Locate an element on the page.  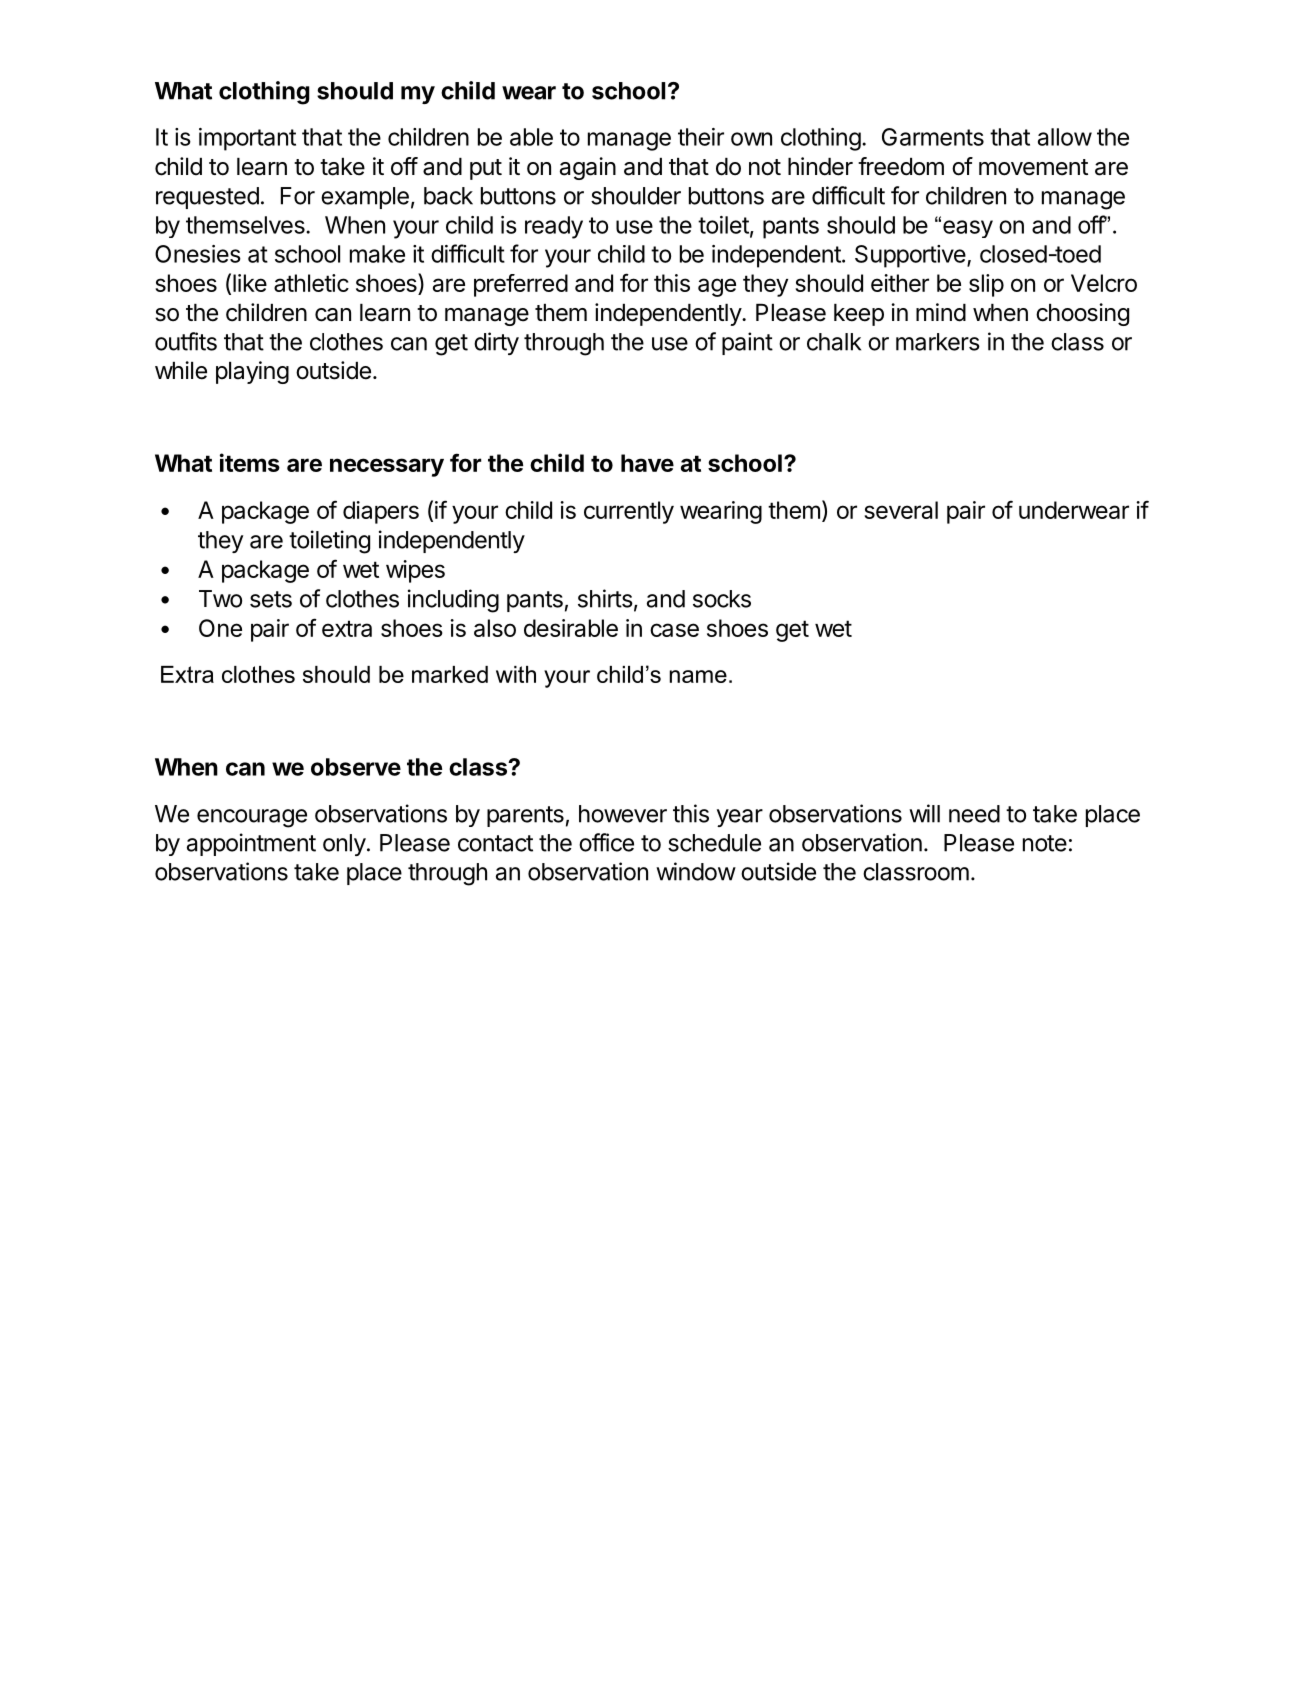
several is located at coordinates (901, 510).
